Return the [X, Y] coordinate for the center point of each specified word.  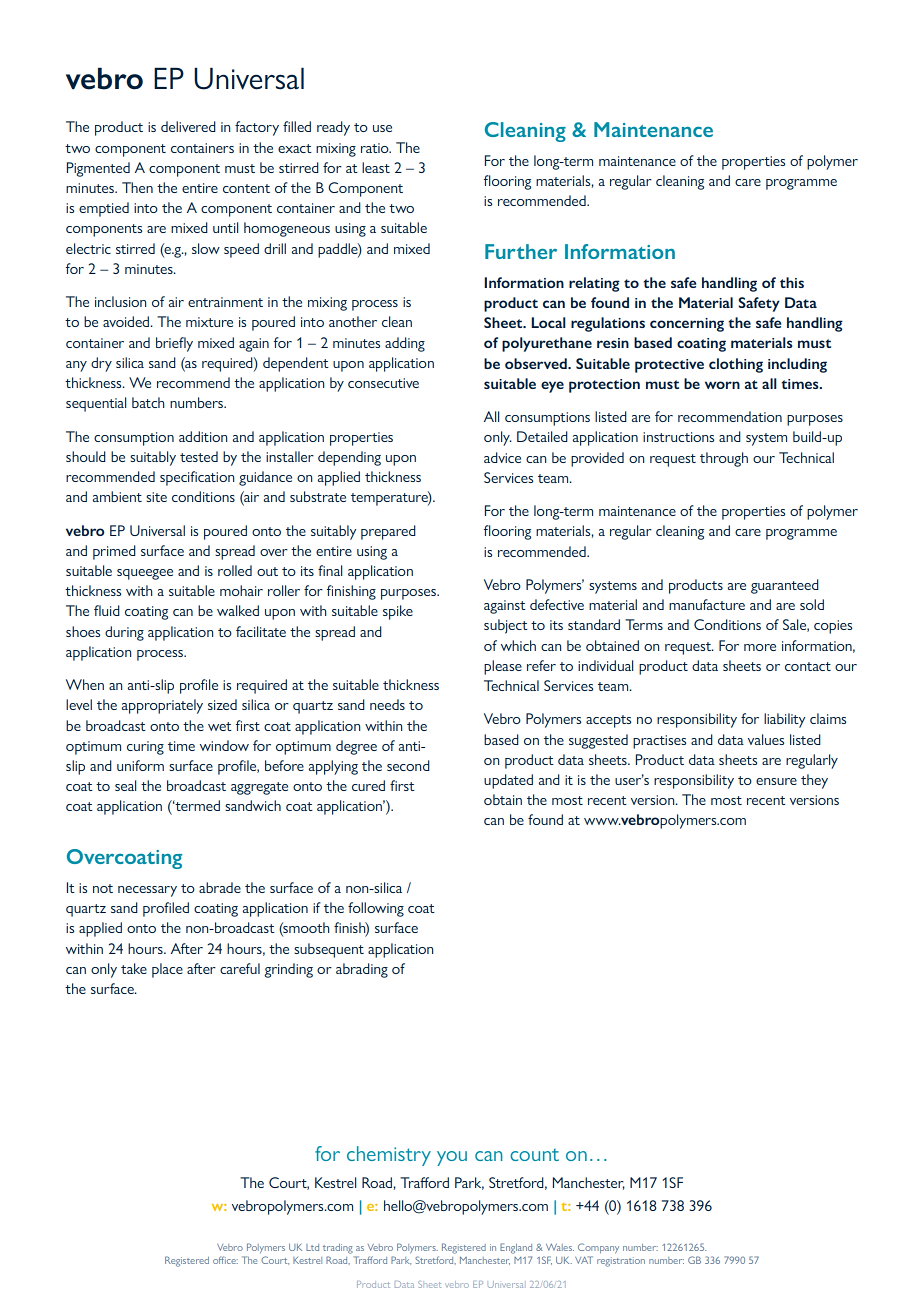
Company [598, 1248]
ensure [776, 781]
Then [137, 187]
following [376, 909]
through [724, 459]
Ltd [312, 1247]
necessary [147, 891]
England [516, 1248]
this [792, 282]
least [376, 167]
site [156, 497]
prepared [388, 532]
